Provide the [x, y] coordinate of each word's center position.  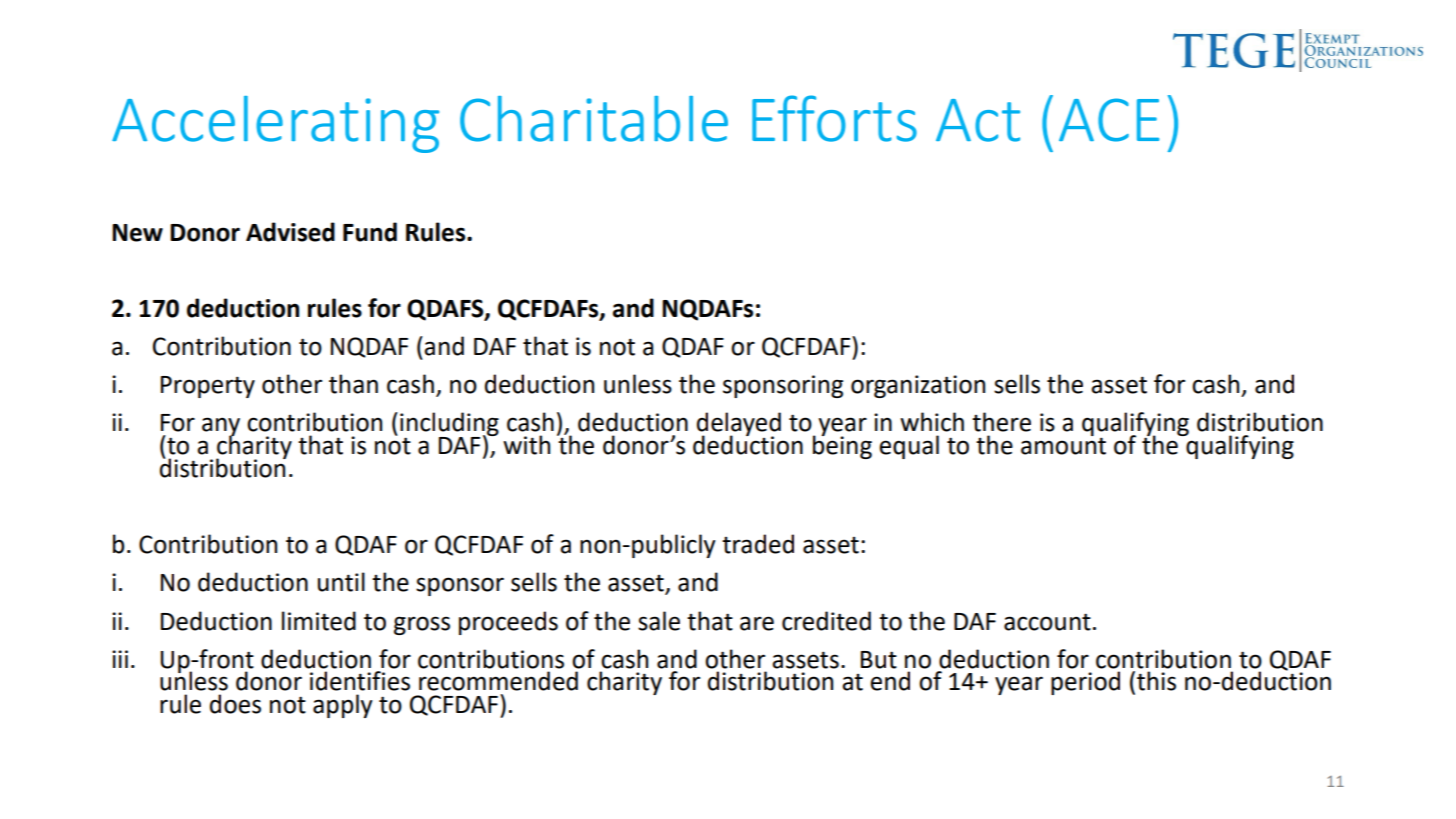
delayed [739, 425]
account [1047, 622]
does [235, 704]
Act [978, 120]
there [1001, 422]
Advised [290, 232]
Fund [370, 232]
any [221, 427]
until [341, 582]
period [1085, 683]
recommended [498, 681]
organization [918, 386]
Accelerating [275, 124]
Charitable [594, 119]
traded [758, 544]
